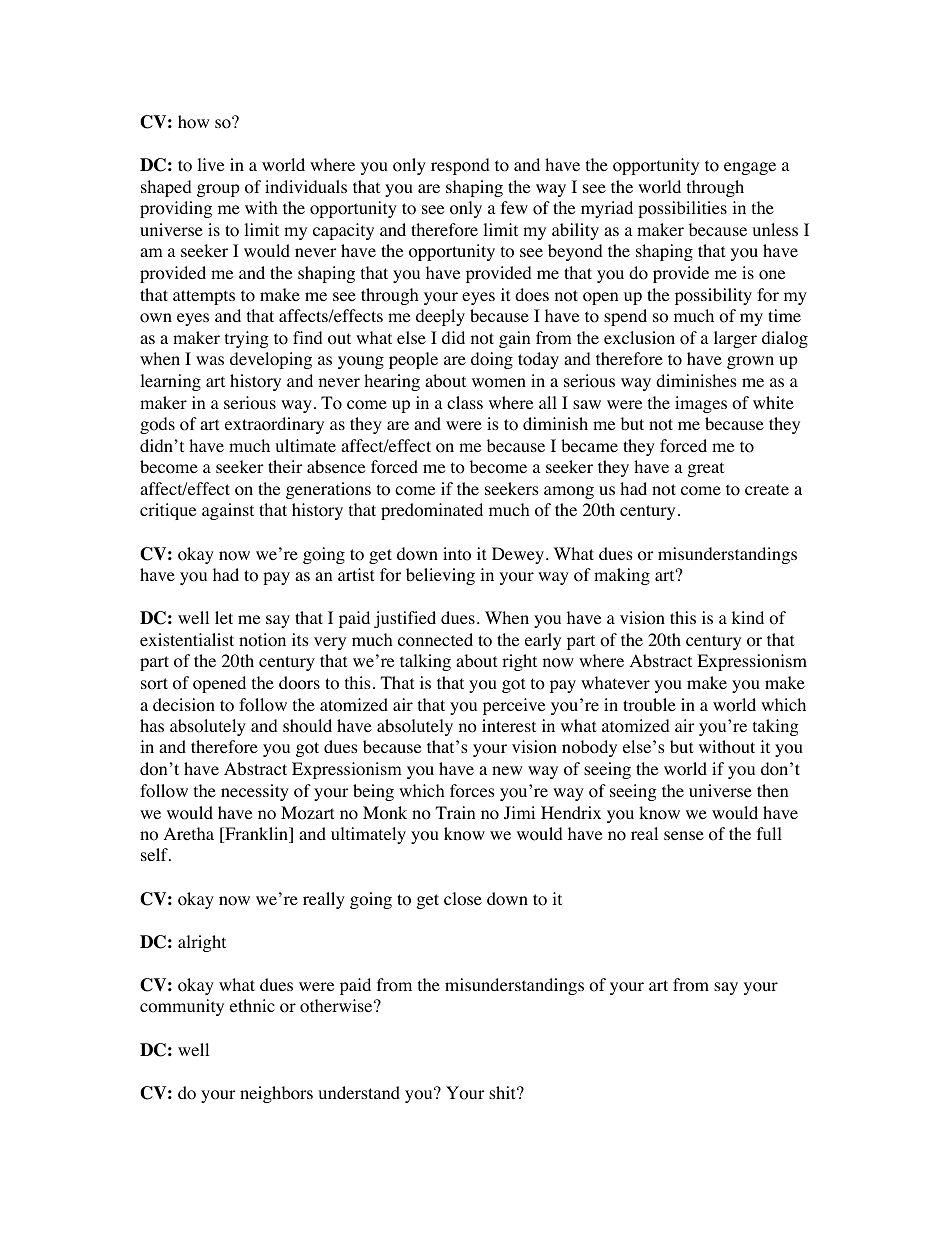 This image has height=1233, width=952. Describe the element at coordinates (276, 1094) in the image. I see `neighbors` at that location.
